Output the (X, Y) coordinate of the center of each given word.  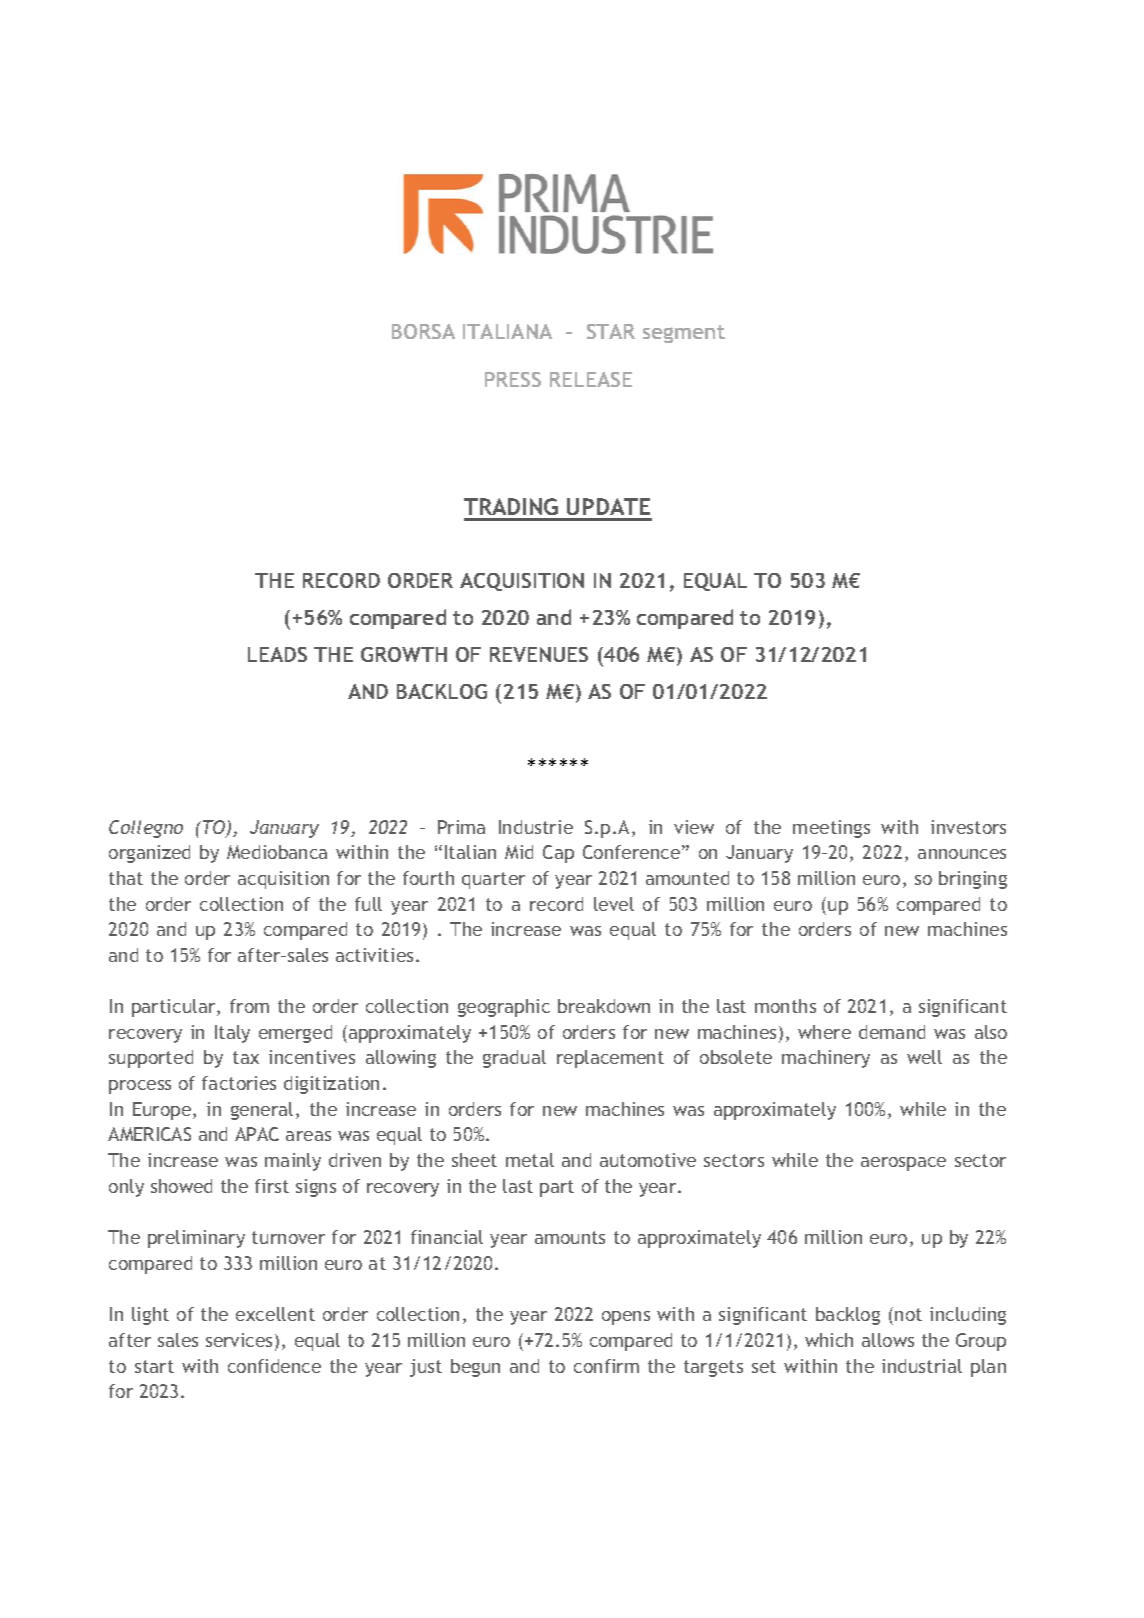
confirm (606, 1366)
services (239, 1340)
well (924, 1057)
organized (149, 854)
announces (962, 854)
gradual (514, 1059)
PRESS (513, 379)
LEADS (277, 654)
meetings (831, 829)
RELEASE (591, 379)
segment (684, 334)
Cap (558, 854)
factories (239, 1083)
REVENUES (539, 654)
